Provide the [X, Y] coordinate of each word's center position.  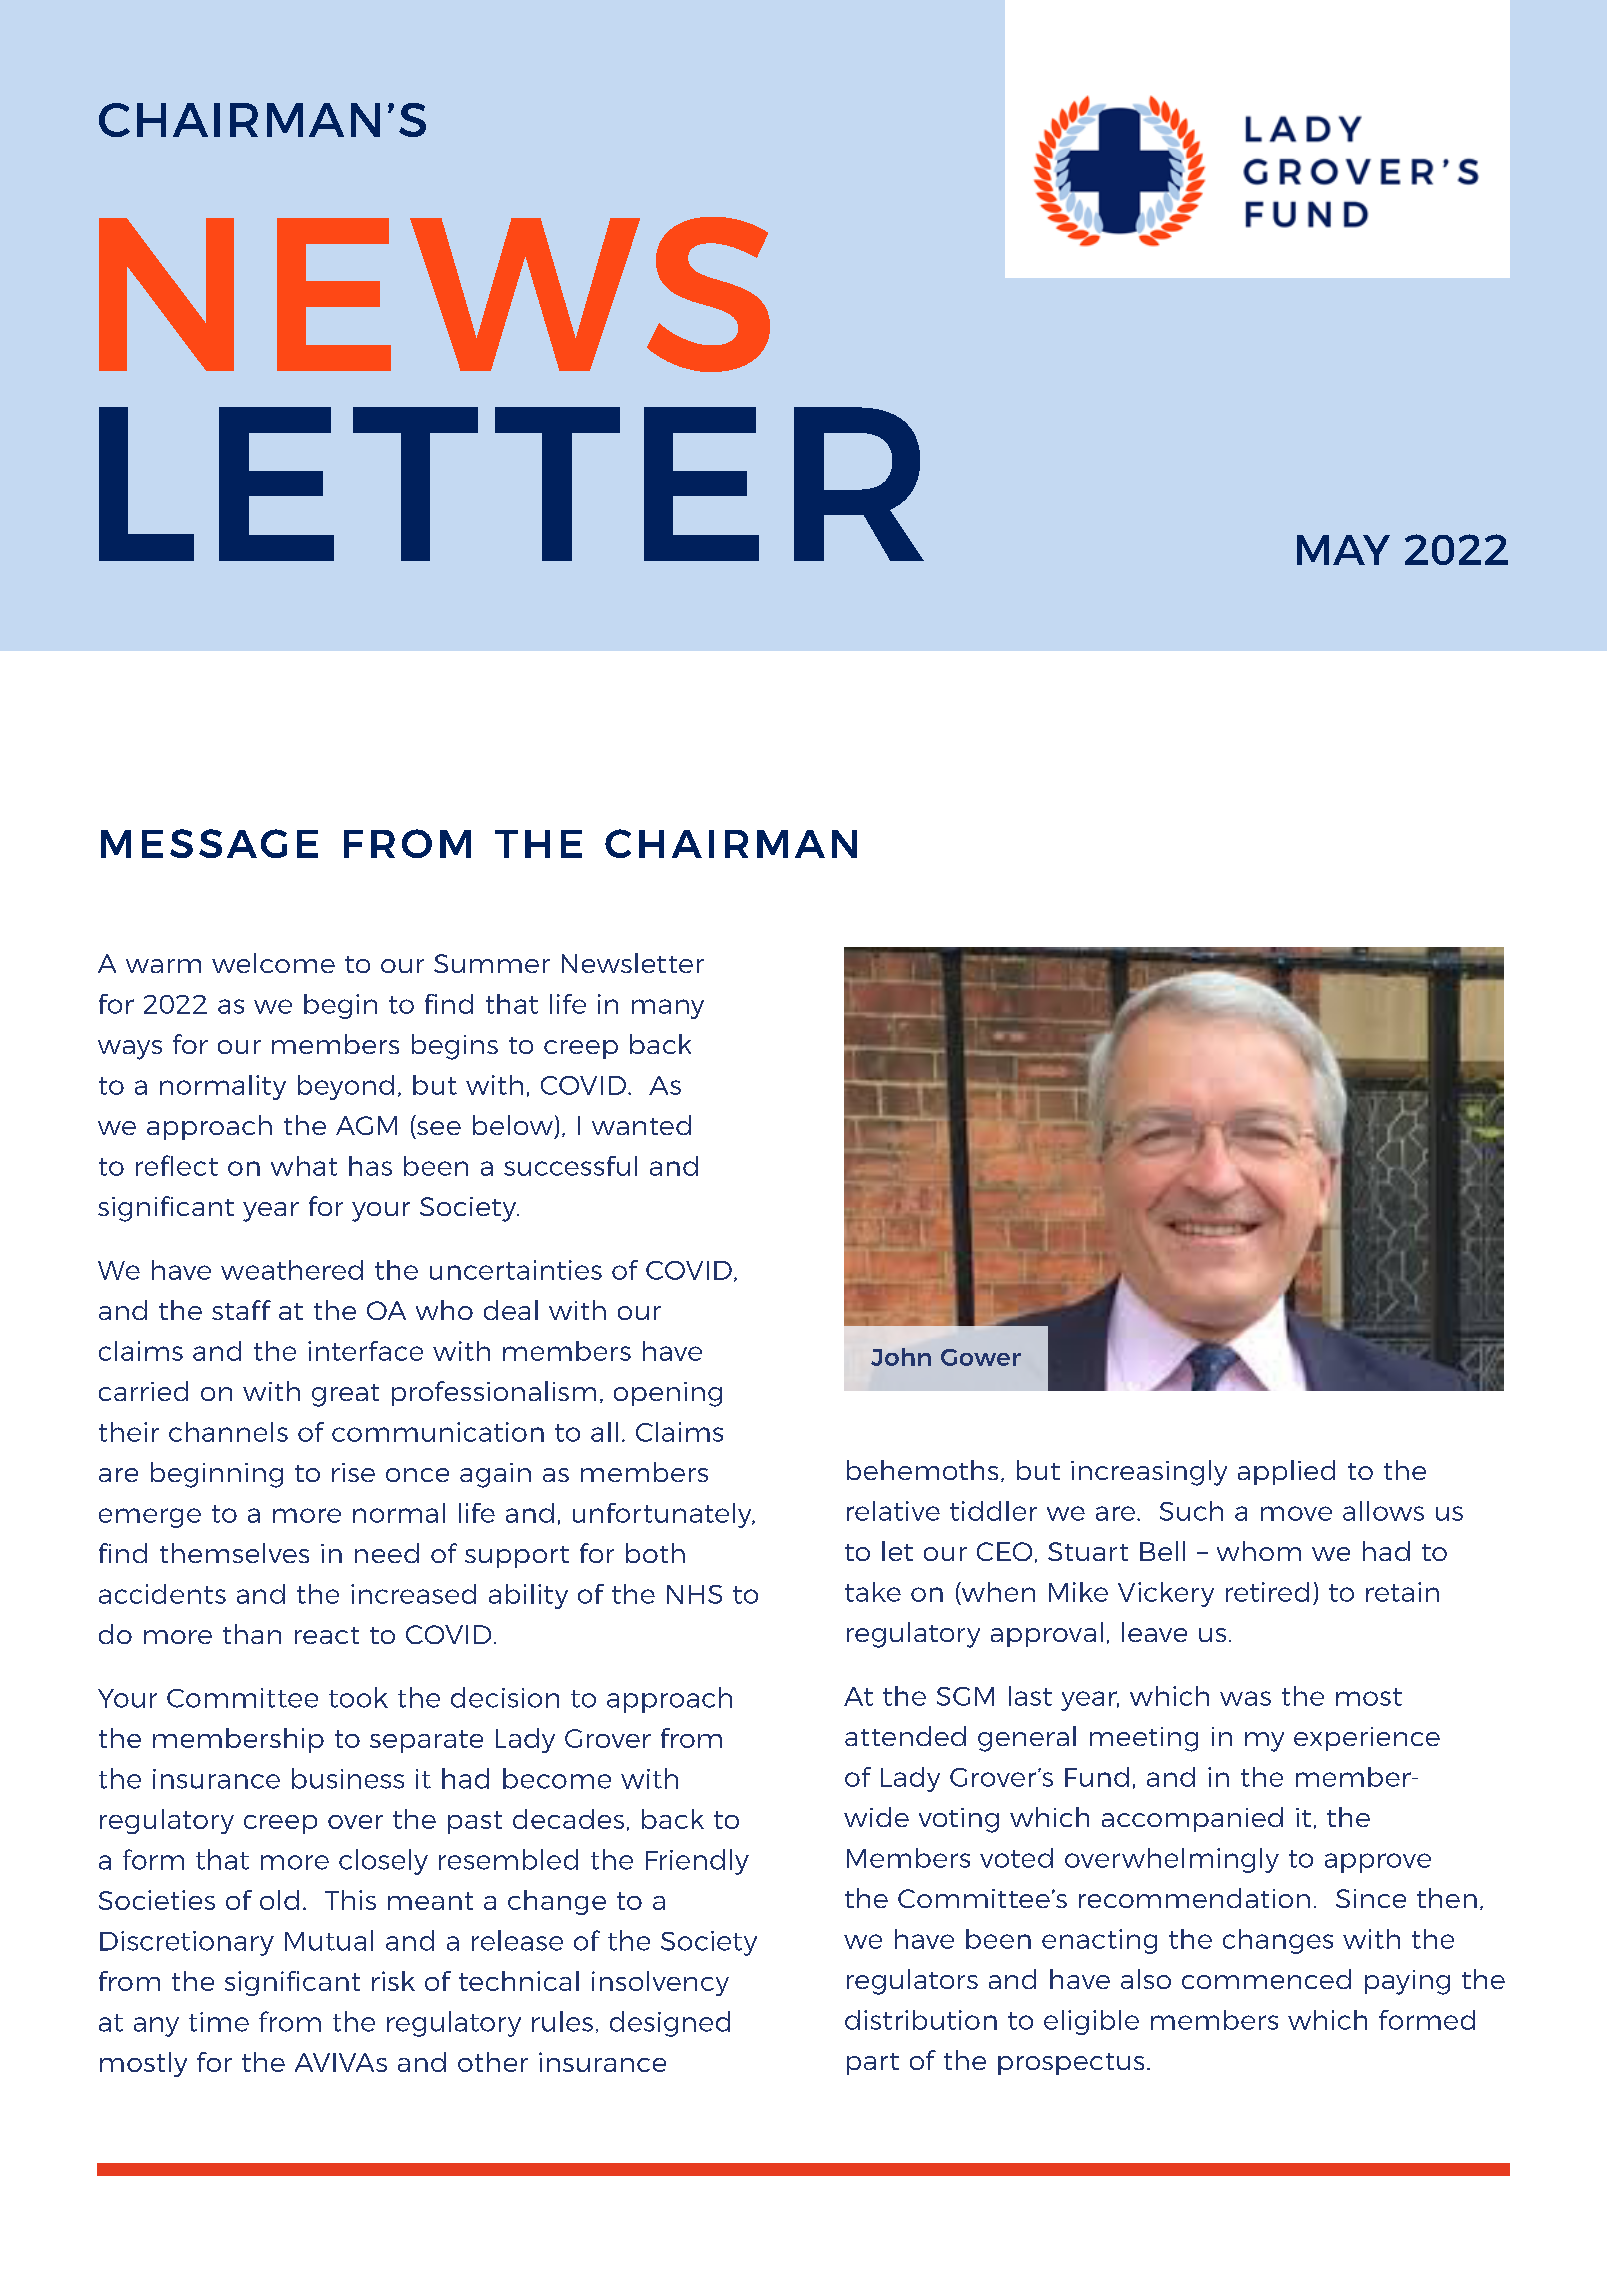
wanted [641, 1125]
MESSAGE [209, 843]
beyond [346, 1087]
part [873, 2064]
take [873, 1592]
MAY [1343, 550]
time [219, 2022]
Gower [981, 1357]
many [668, 1009]
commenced [1266, 1979]
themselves [234, 1553]
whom [1259, 1551]
